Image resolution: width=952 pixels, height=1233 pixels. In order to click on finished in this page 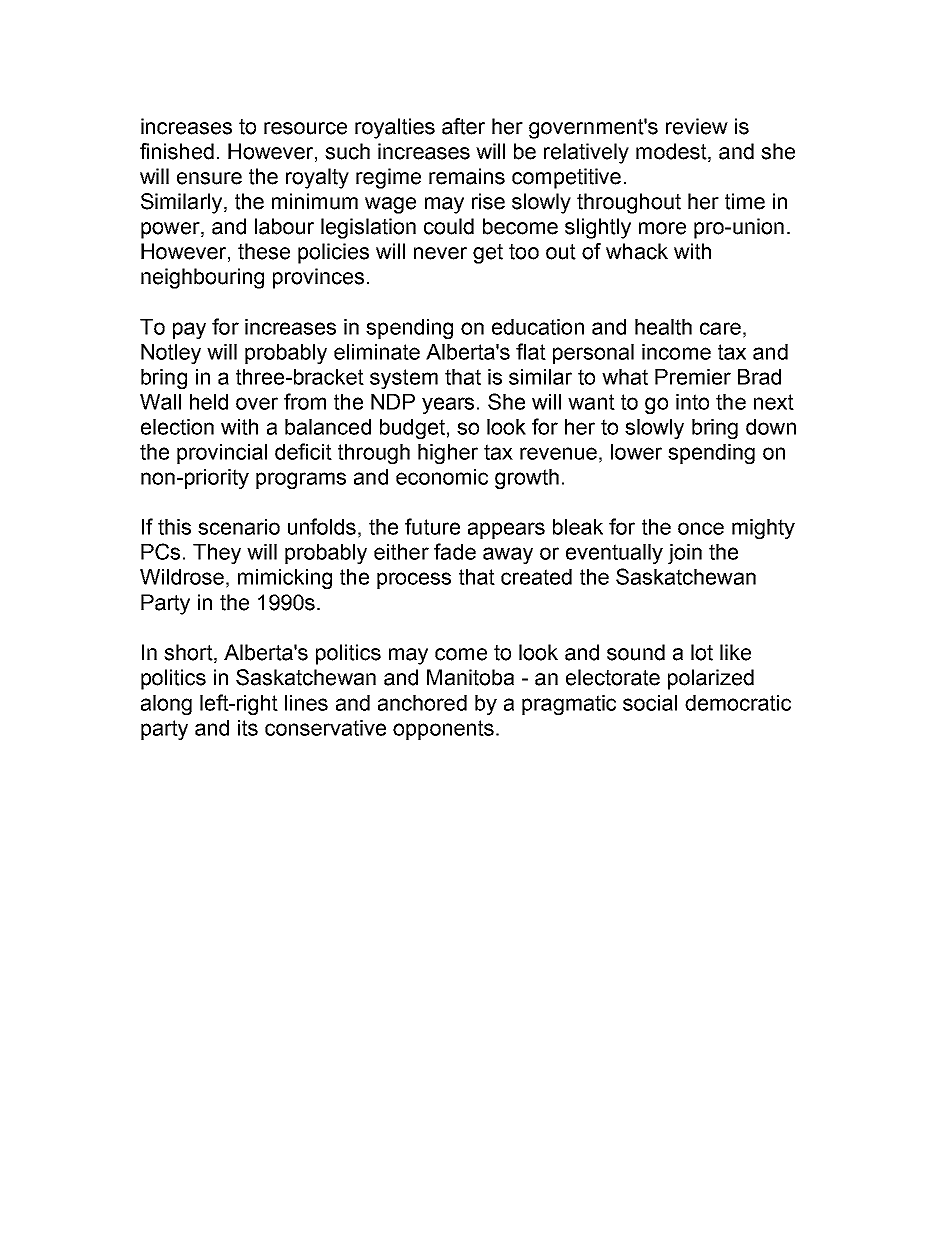, I will do `click(177, 151)`.
